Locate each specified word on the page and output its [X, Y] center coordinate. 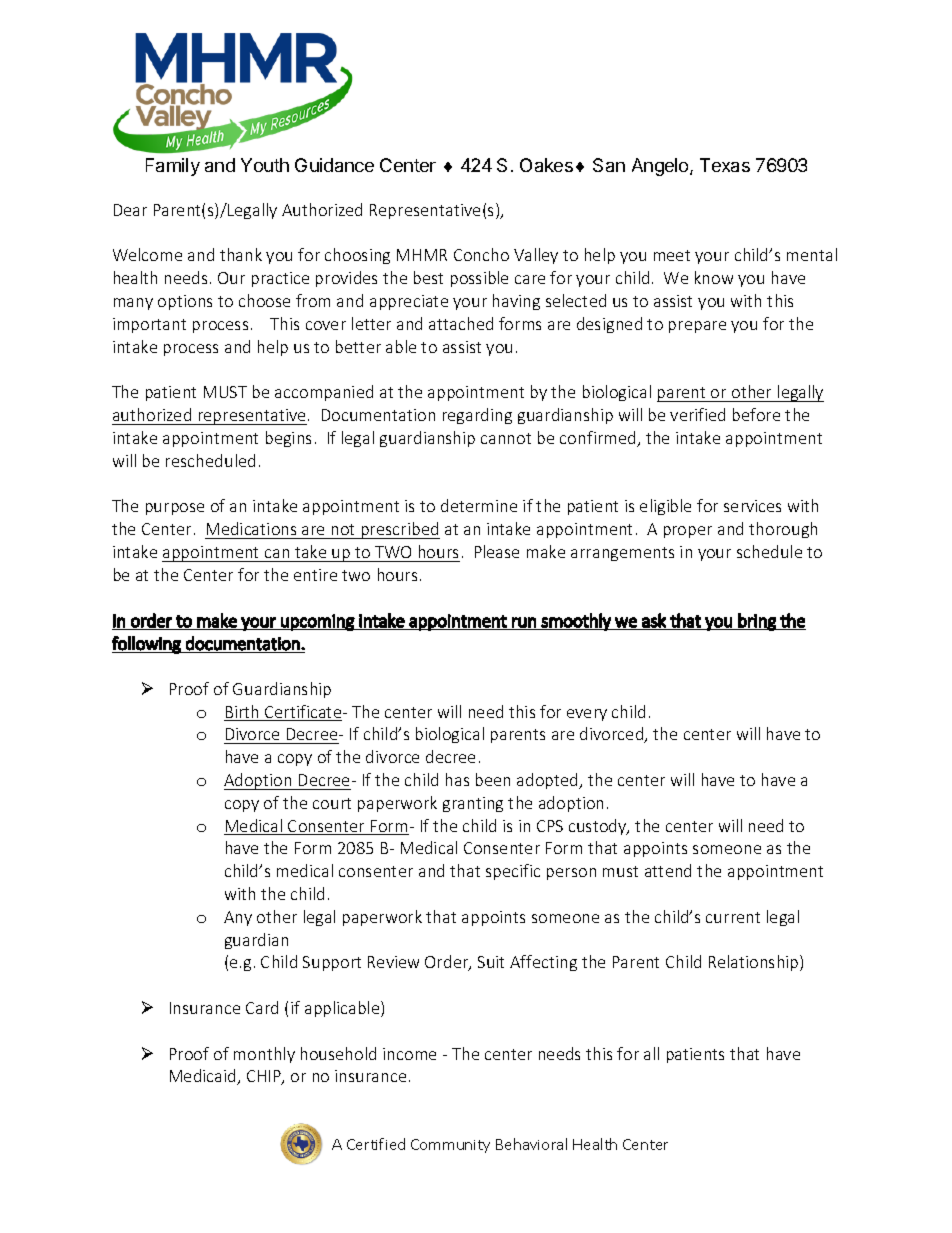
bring [757, 622]
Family [173, 167]
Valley [536, 256]
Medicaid [204, 1077]
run [524, 622]
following [147, 645]
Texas [725, 165]
